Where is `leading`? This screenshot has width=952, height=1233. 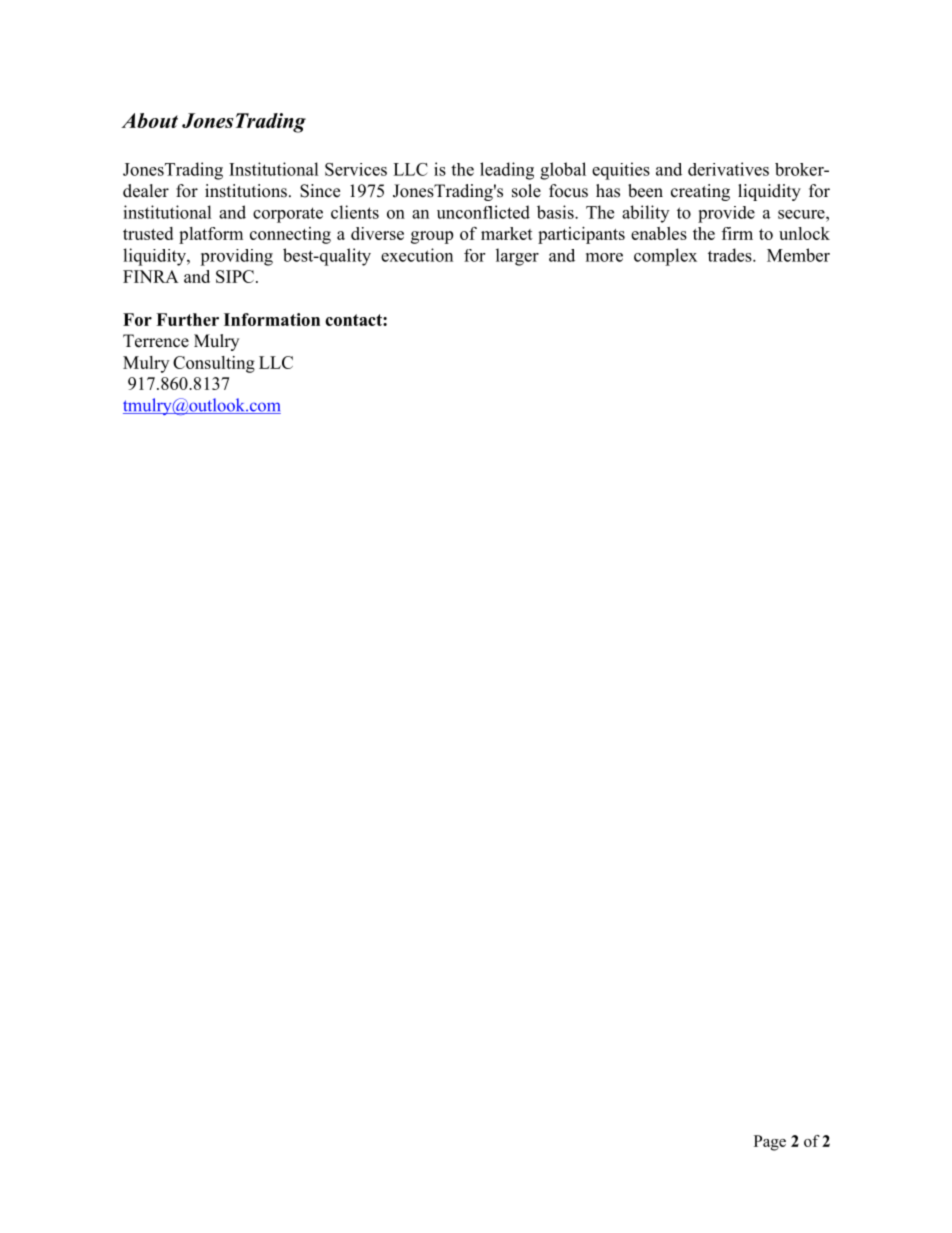 leading is located at coordinates (507, 171).
